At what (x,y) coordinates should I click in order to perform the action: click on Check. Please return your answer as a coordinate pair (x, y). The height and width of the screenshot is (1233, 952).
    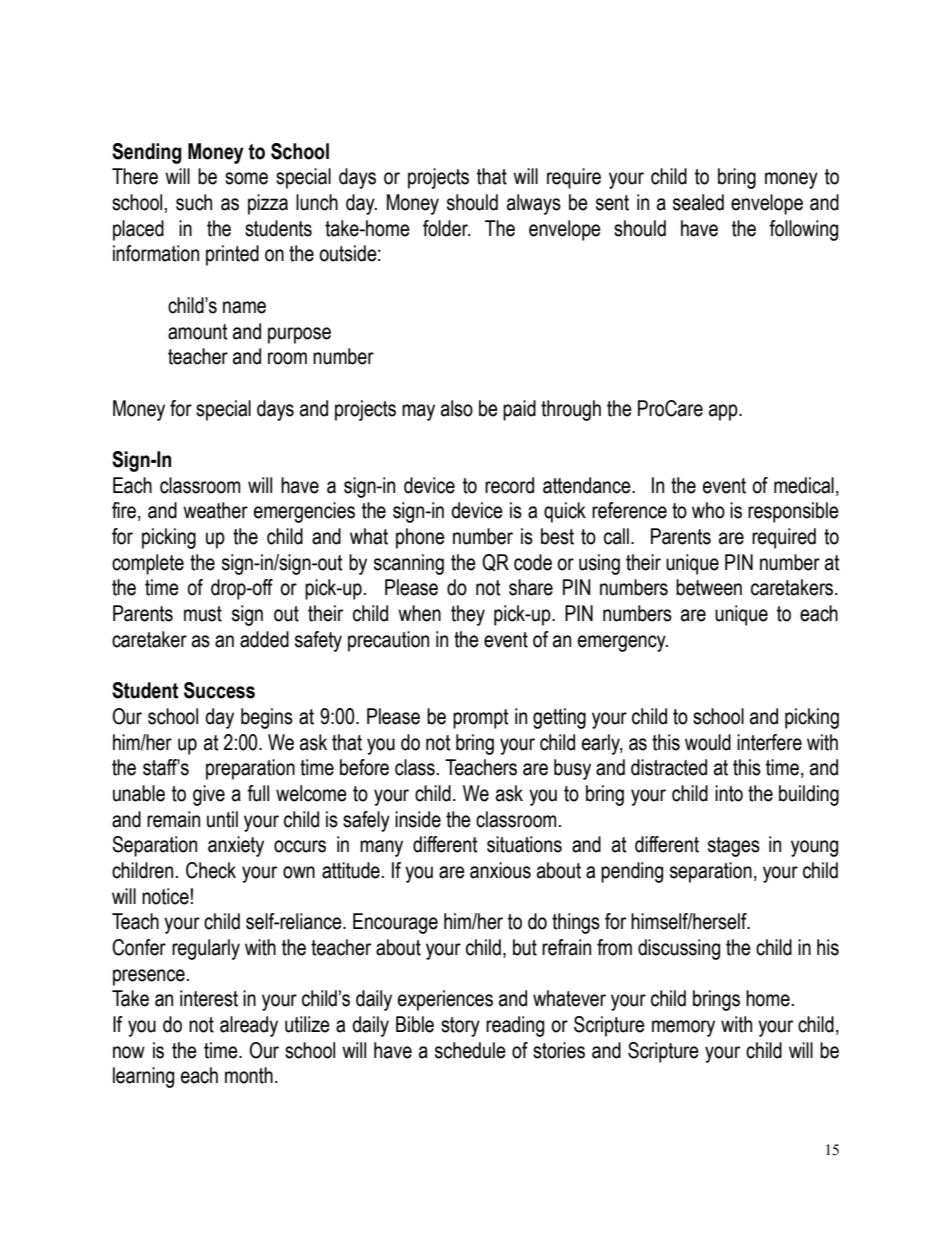
    Looking at the image, I should click on (211, 870).
